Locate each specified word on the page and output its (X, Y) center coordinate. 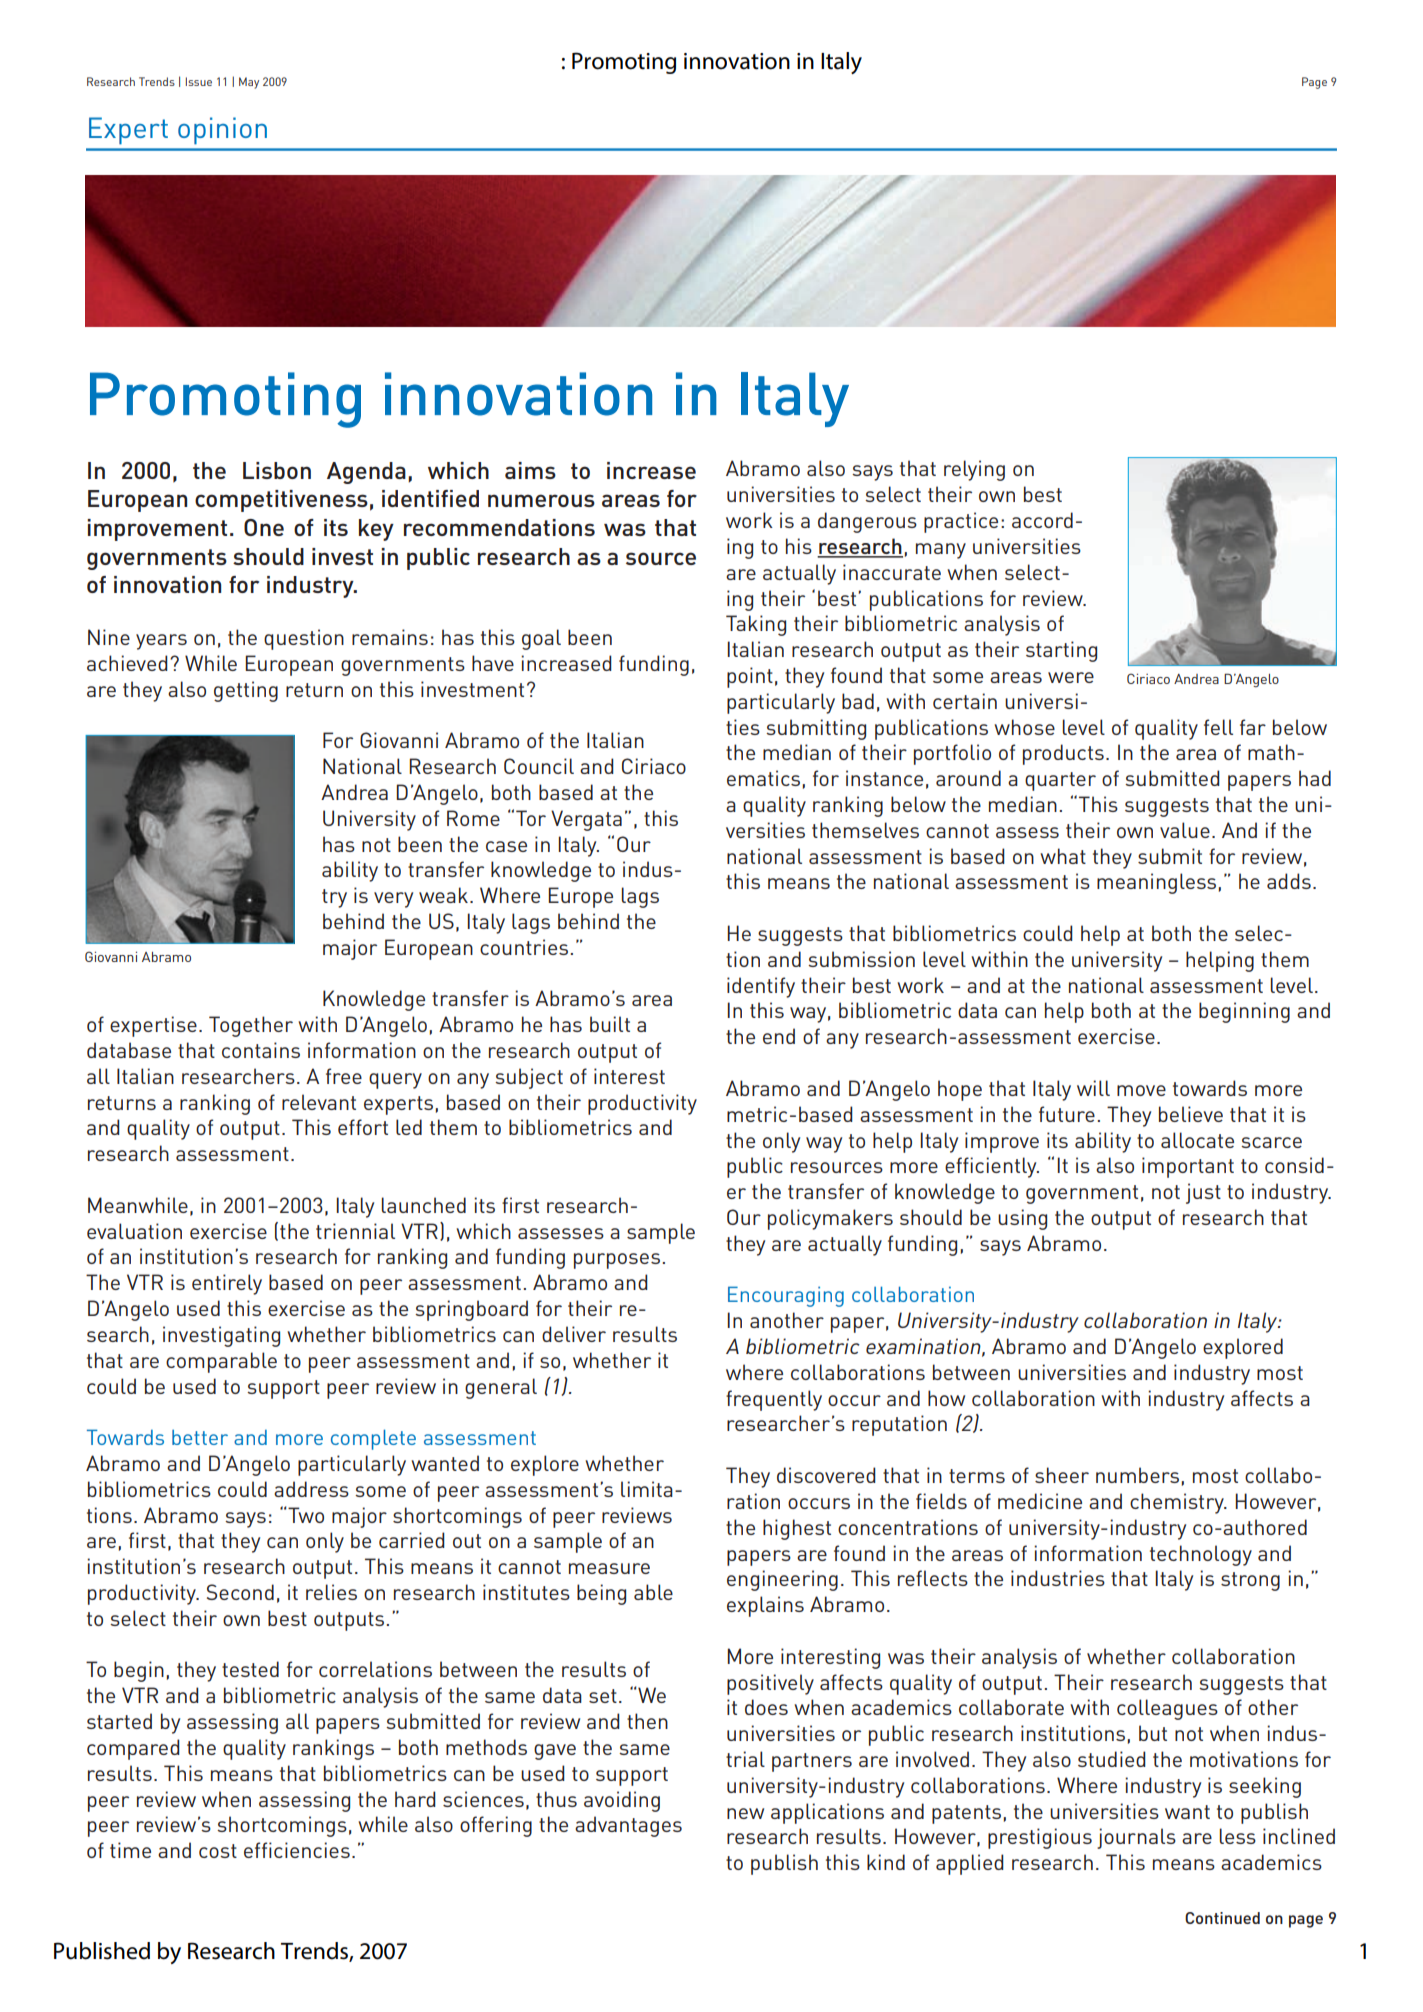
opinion (222, 131)
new (745, 1813)
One (264, 527)
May (249, 83)
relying (974, 470)
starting (1061, 651)
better (200, 1437)
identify (761, 987)
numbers (1137, 1475)
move (1141, 1090)
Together (251, 1026)
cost (218, 1851)
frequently (774, 1400)
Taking (756, 625)
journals (1136, 1838)
